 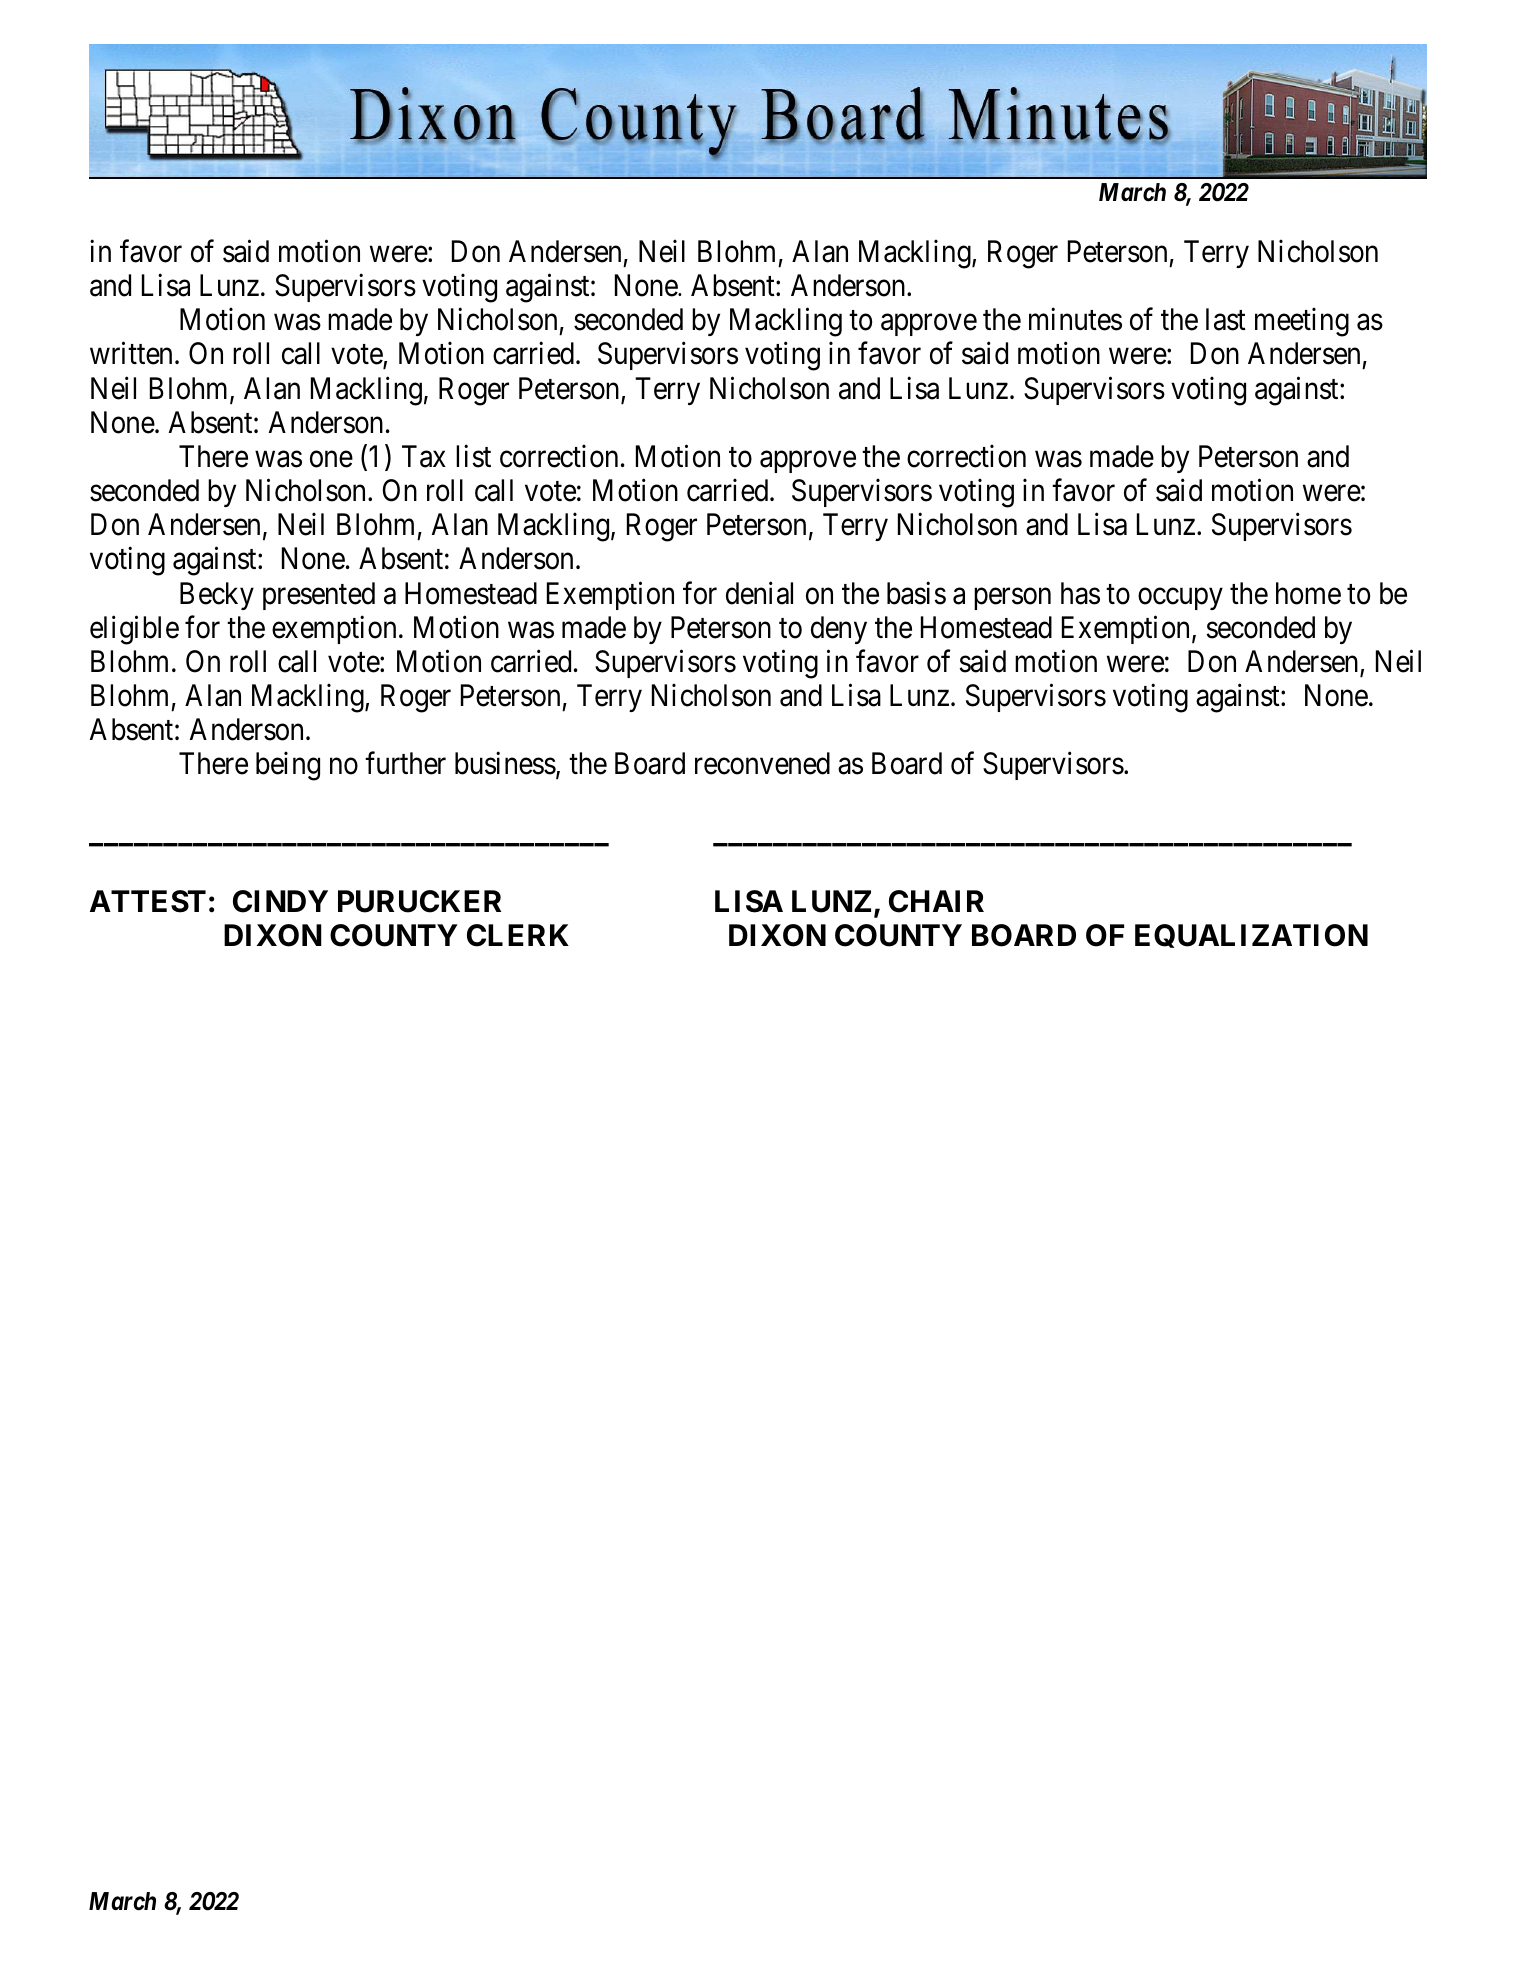 I want to click on written, so click(x=131, y=353).
